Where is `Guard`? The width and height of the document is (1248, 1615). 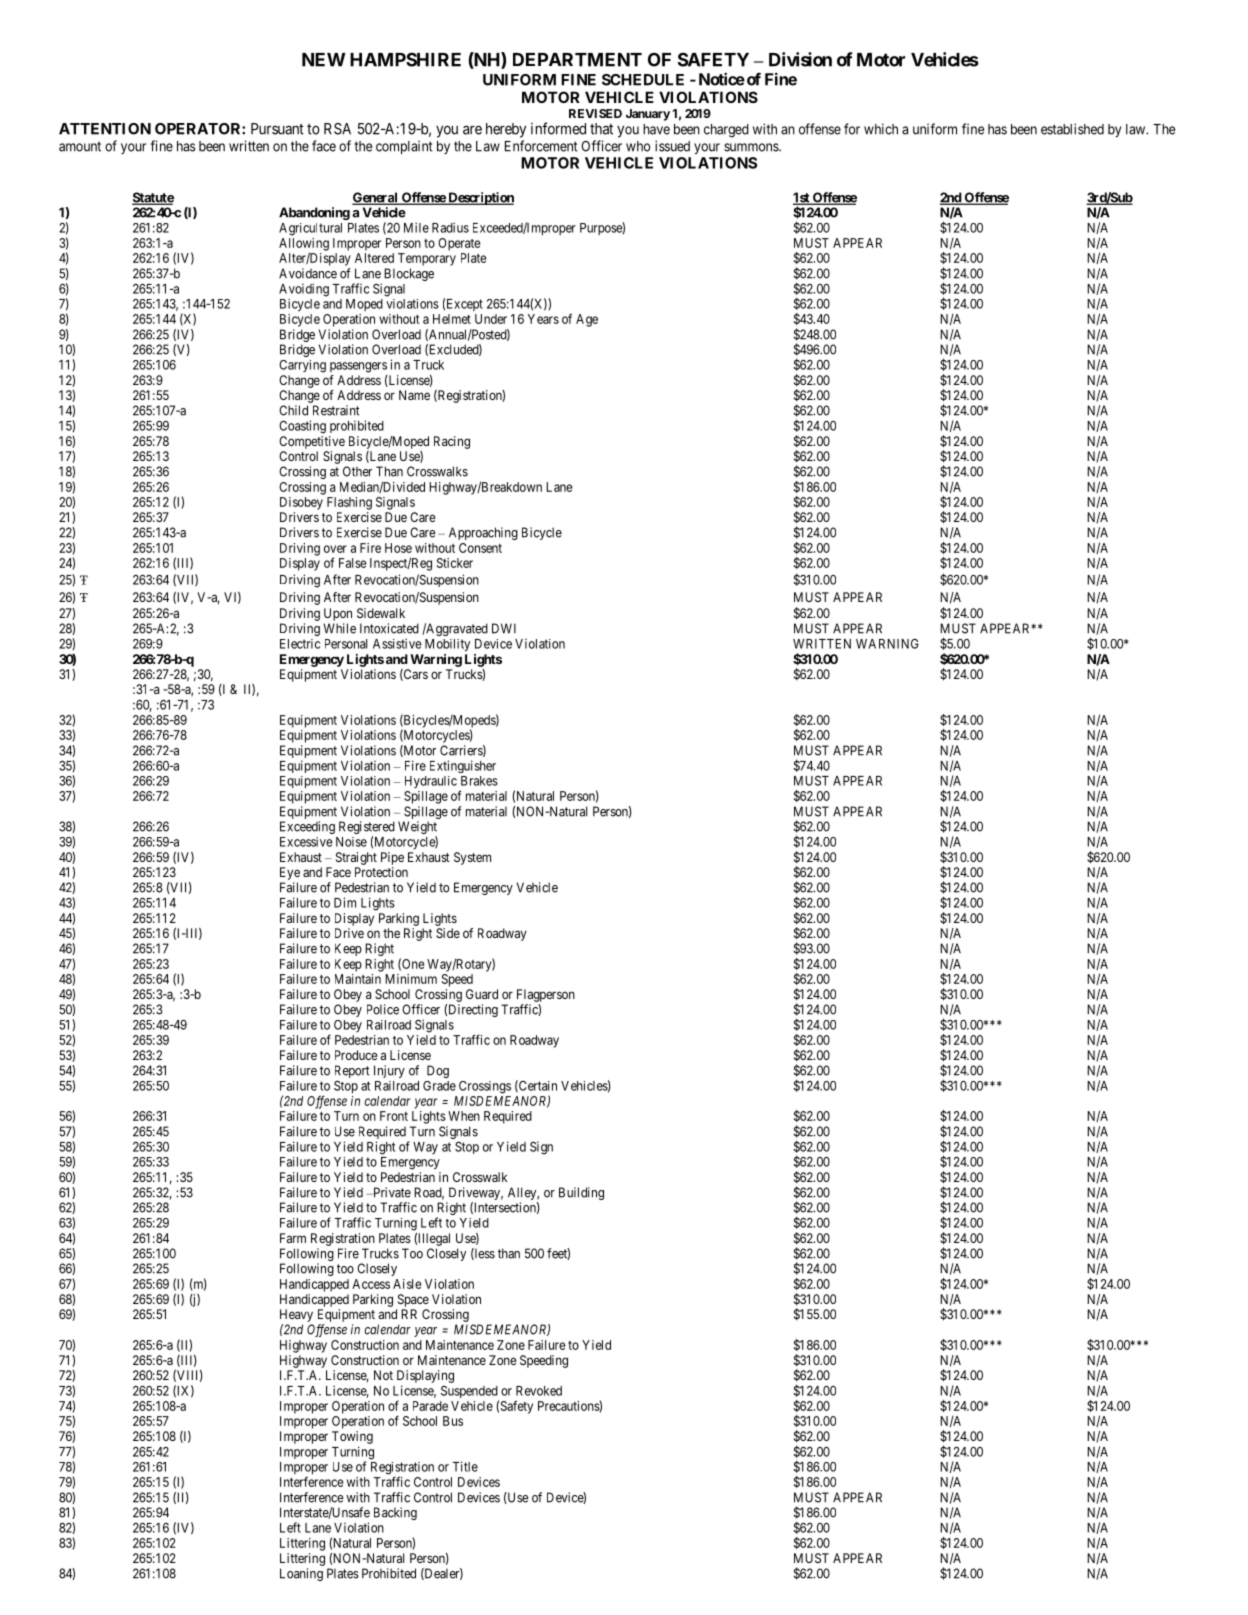
Guard is located at coordinates (482, 994).
